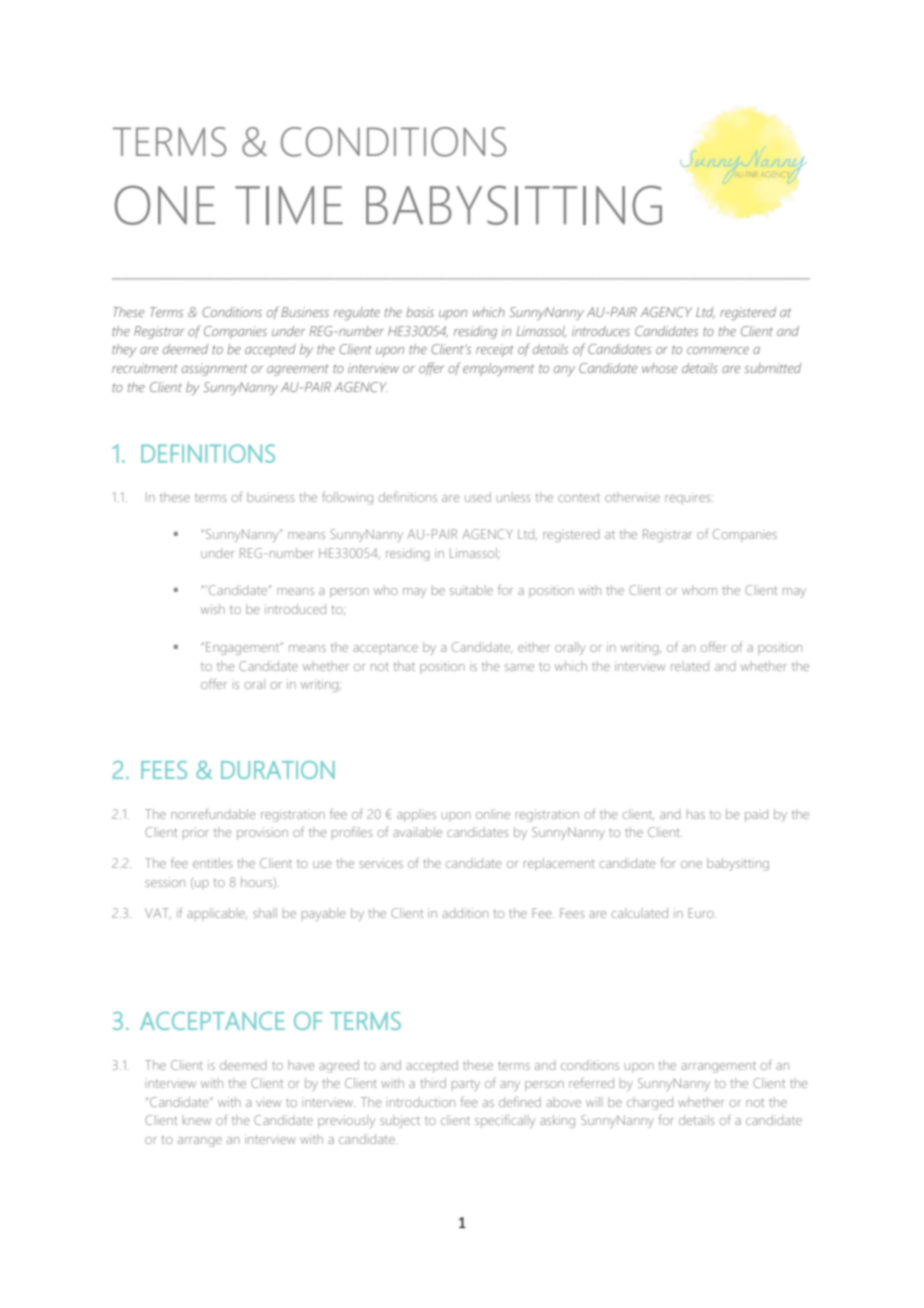 This screenshot has width=924, height=1308. What do you see at coordinates (420, 312) in the screenshot?
I see `basis` at bounding box center [420, 312].
